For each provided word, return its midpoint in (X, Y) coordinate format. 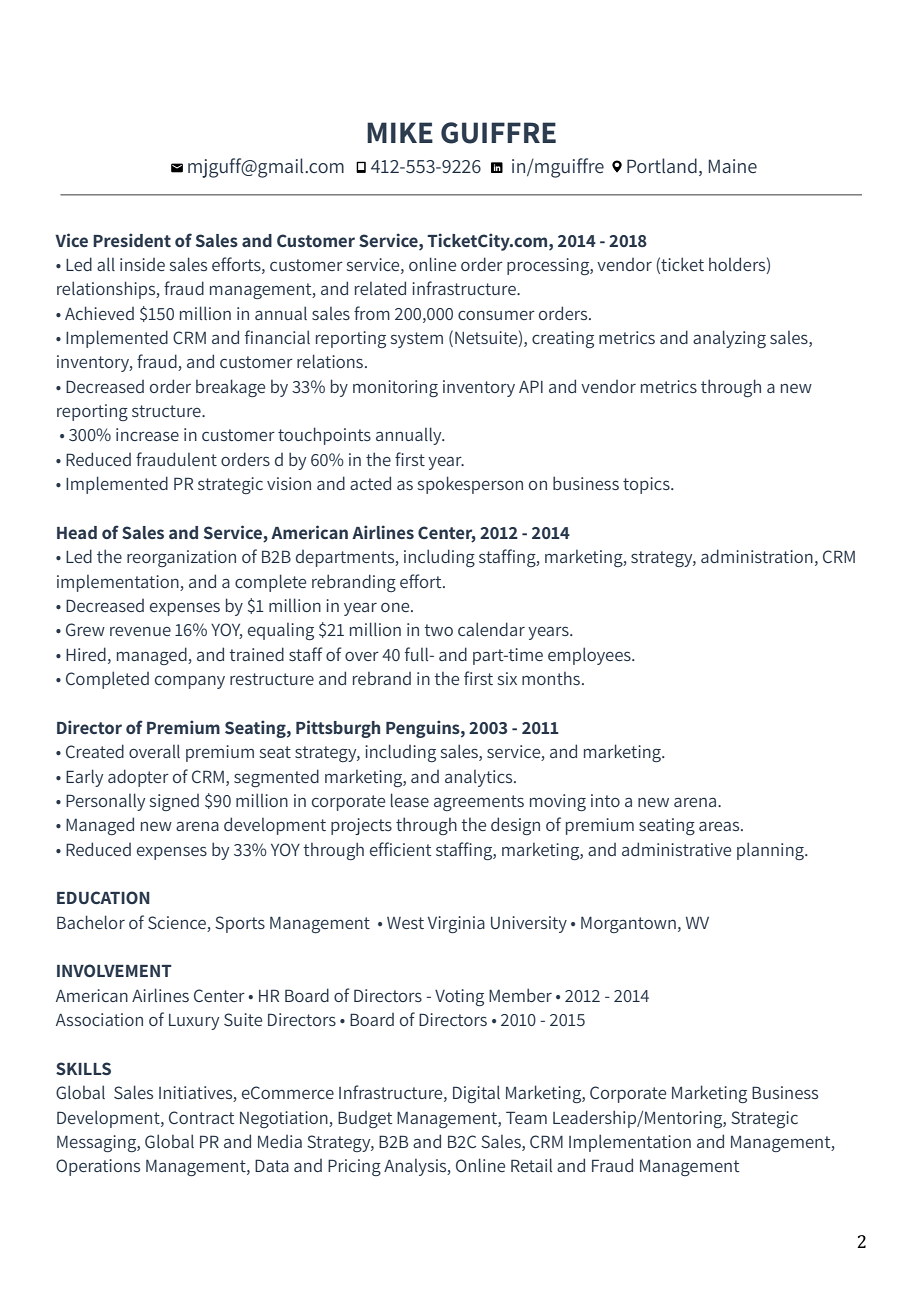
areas (720, 826)
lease (410, 800)
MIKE (400, 132)
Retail (531, 1165)
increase (147, 434)
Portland (662, 165)
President (132, 240)
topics (647, 485)
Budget (365, 1119)
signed (174, 802)
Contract (201, 1117)
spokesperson (470, 485)
